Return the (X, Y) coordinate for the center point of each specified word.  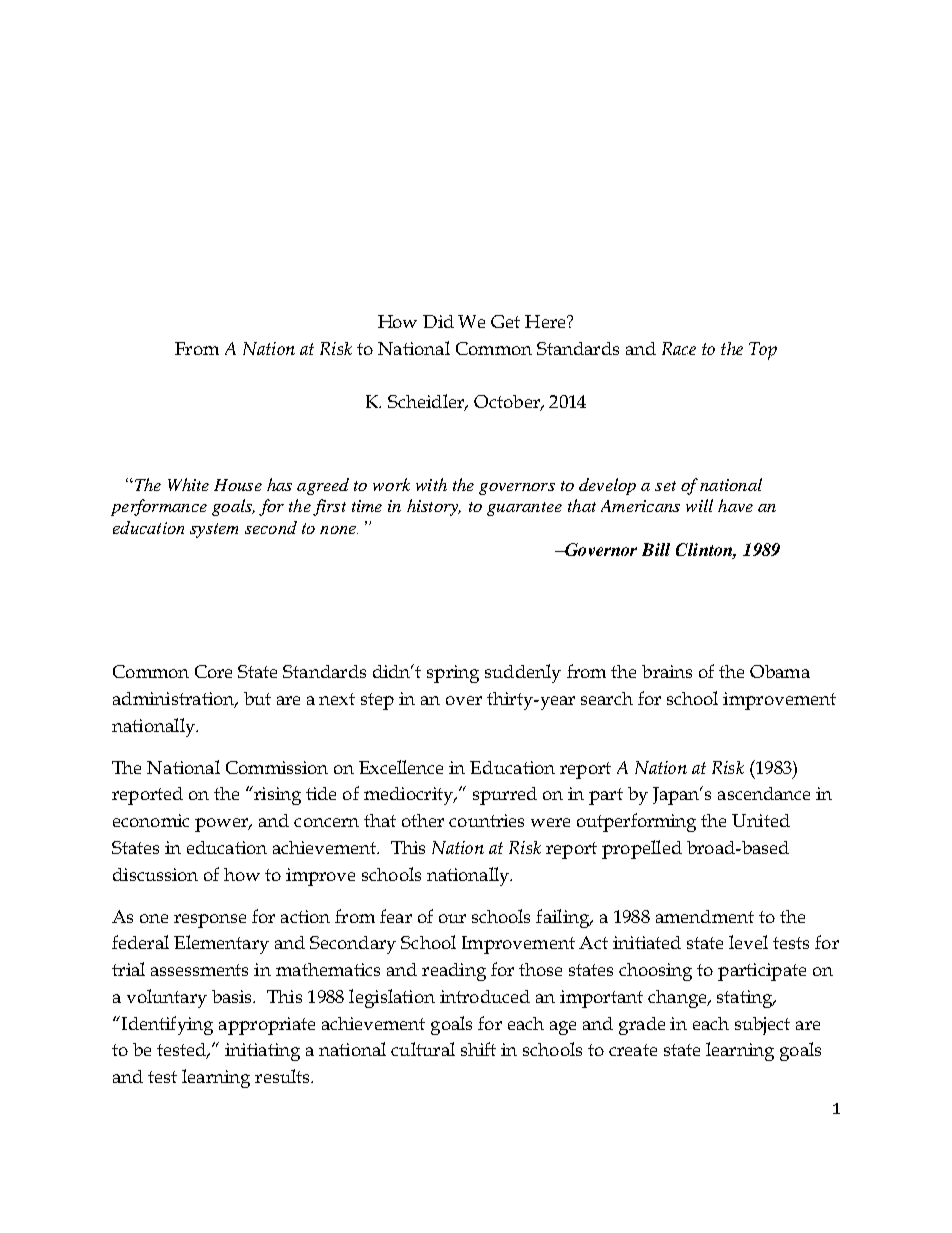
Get (505, 321)
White (188, 484)
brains (667, 671)
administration (175, 699)
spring (453, 674)
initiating (262, 1052)
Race (679, 348)
